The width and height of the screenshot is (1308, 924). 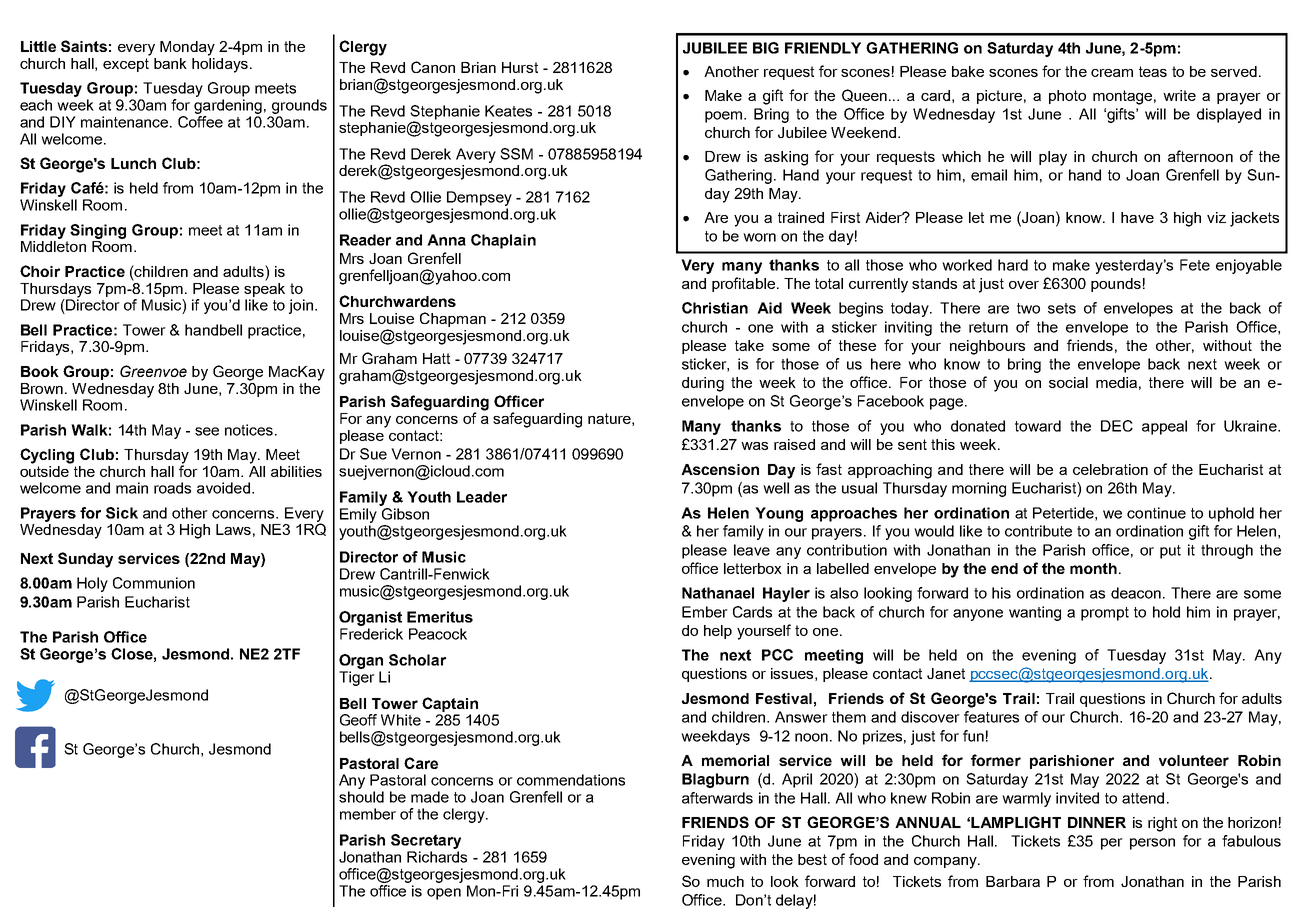 I want to click on Secretary, so click(x=426, y=841).
